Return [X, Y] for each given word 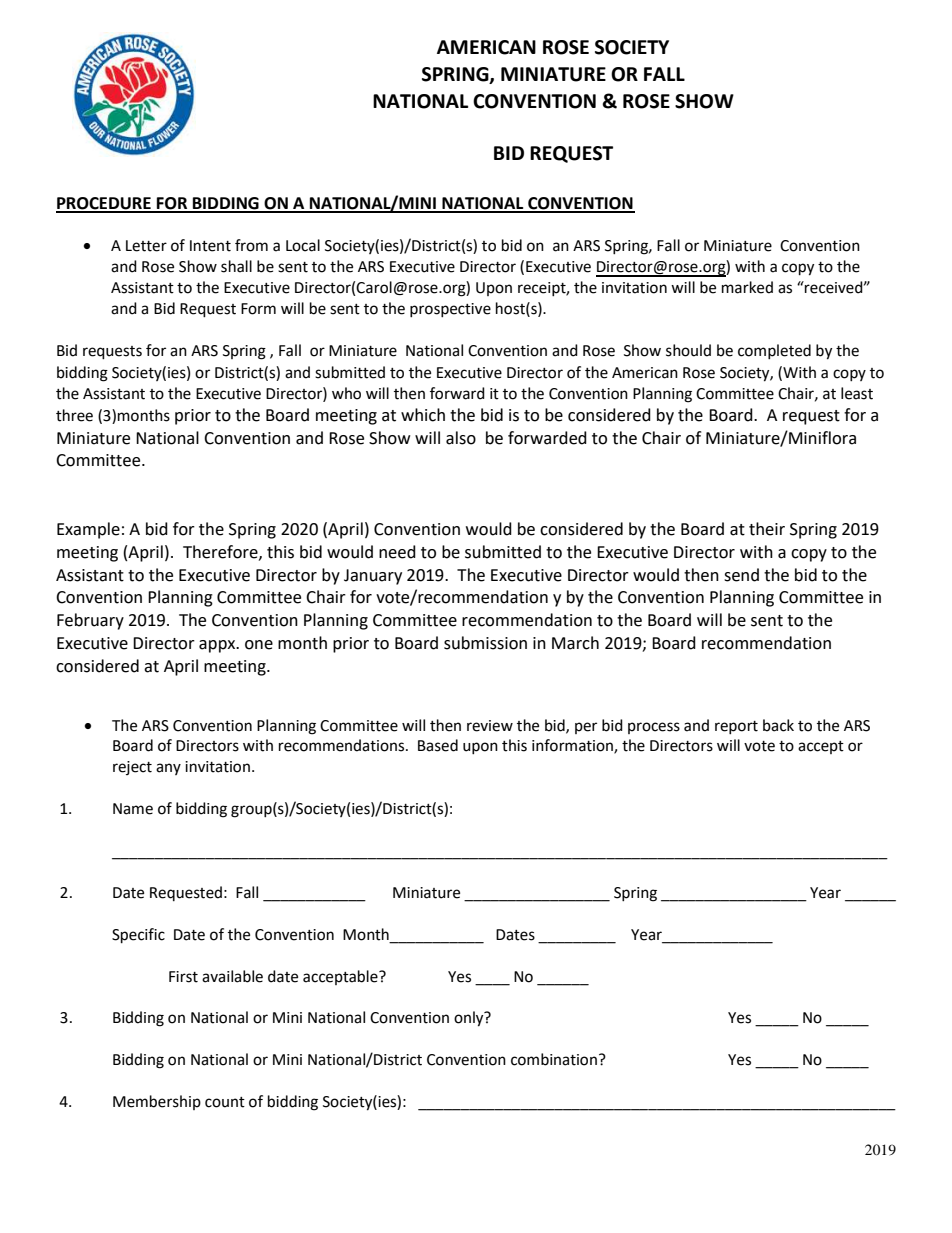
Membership [157, 1102]
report [736, 727]
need [397, 552]
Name [133, 809]
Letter [146, 246]
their [767, 529]
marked [747, 287]
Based [438, 745]
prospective [450, 310]
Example [88, 530]
